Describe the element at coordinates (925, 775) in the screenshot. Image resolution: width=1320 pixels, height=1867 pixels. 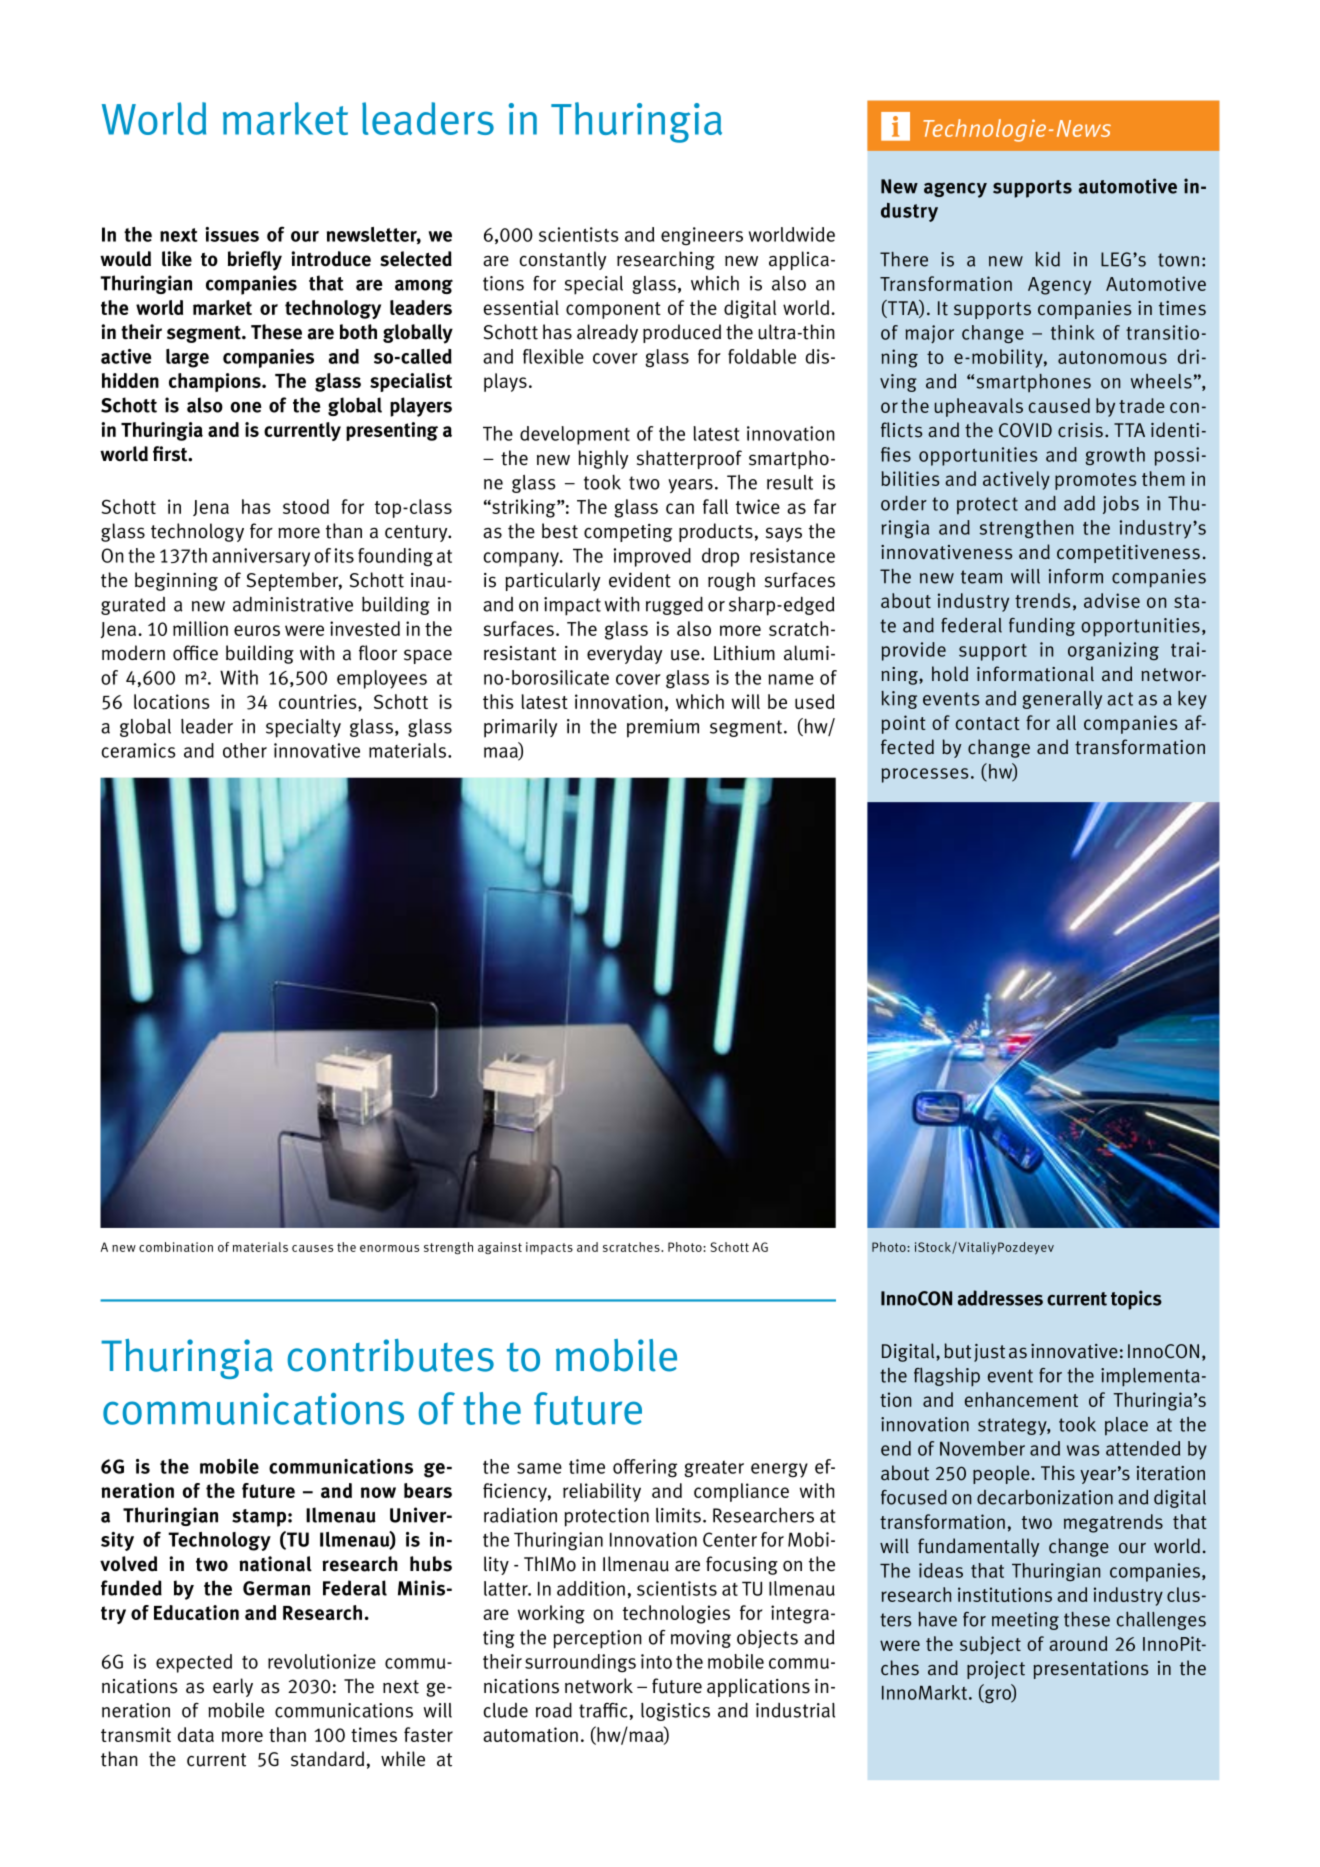
I see `processes` at that location.
